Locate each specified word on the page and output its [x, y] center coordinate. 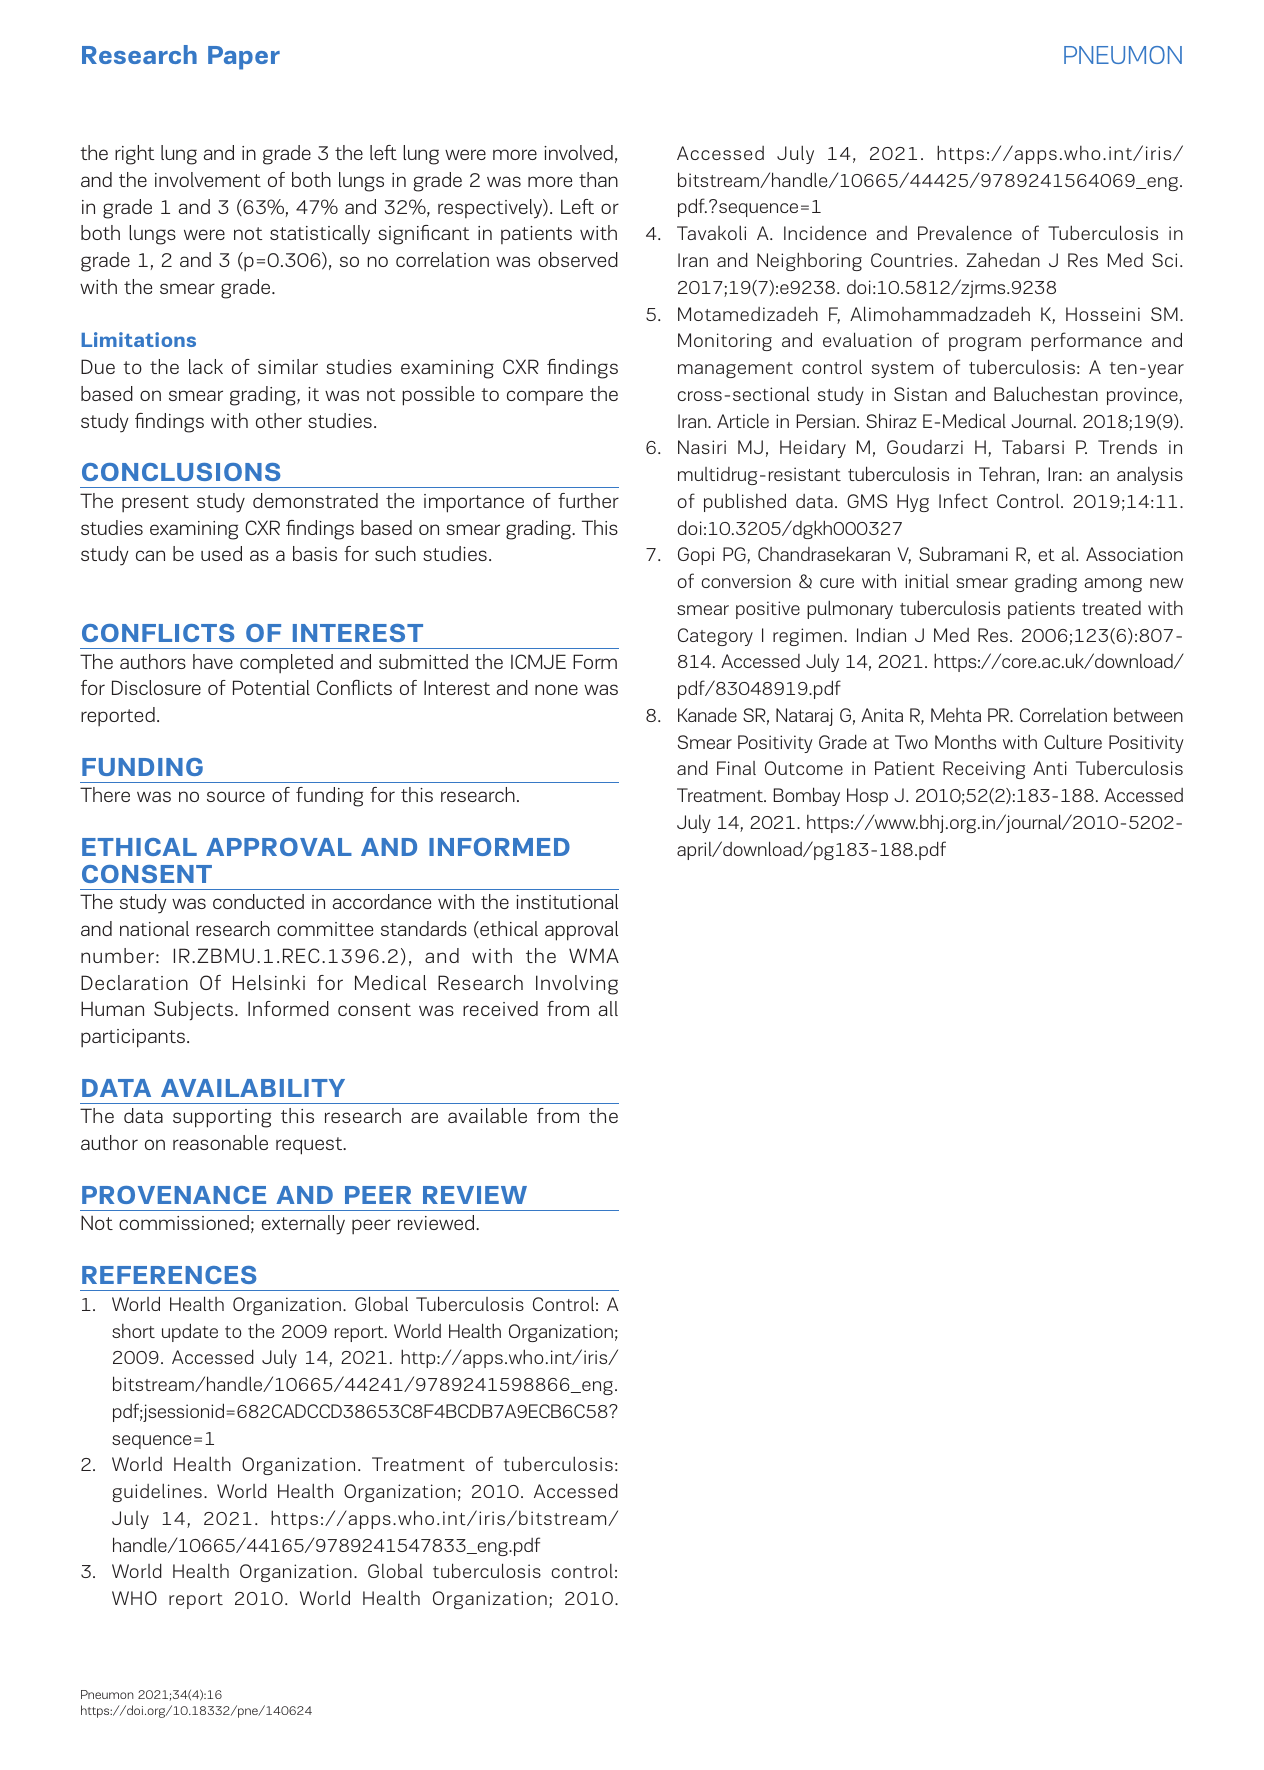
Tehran [1007, 473]
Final [736, 768]
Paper [244, 58]
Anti [1050, 768]
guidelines [157, 1492]
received [500, 1008]
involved [578, 152]
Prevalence [965, 232]
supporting [222, 1118]
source [236, 796]
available [487, 1115]
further [588, 500]
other [279, 420]
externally [303, 1225]
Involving [577, 985]
